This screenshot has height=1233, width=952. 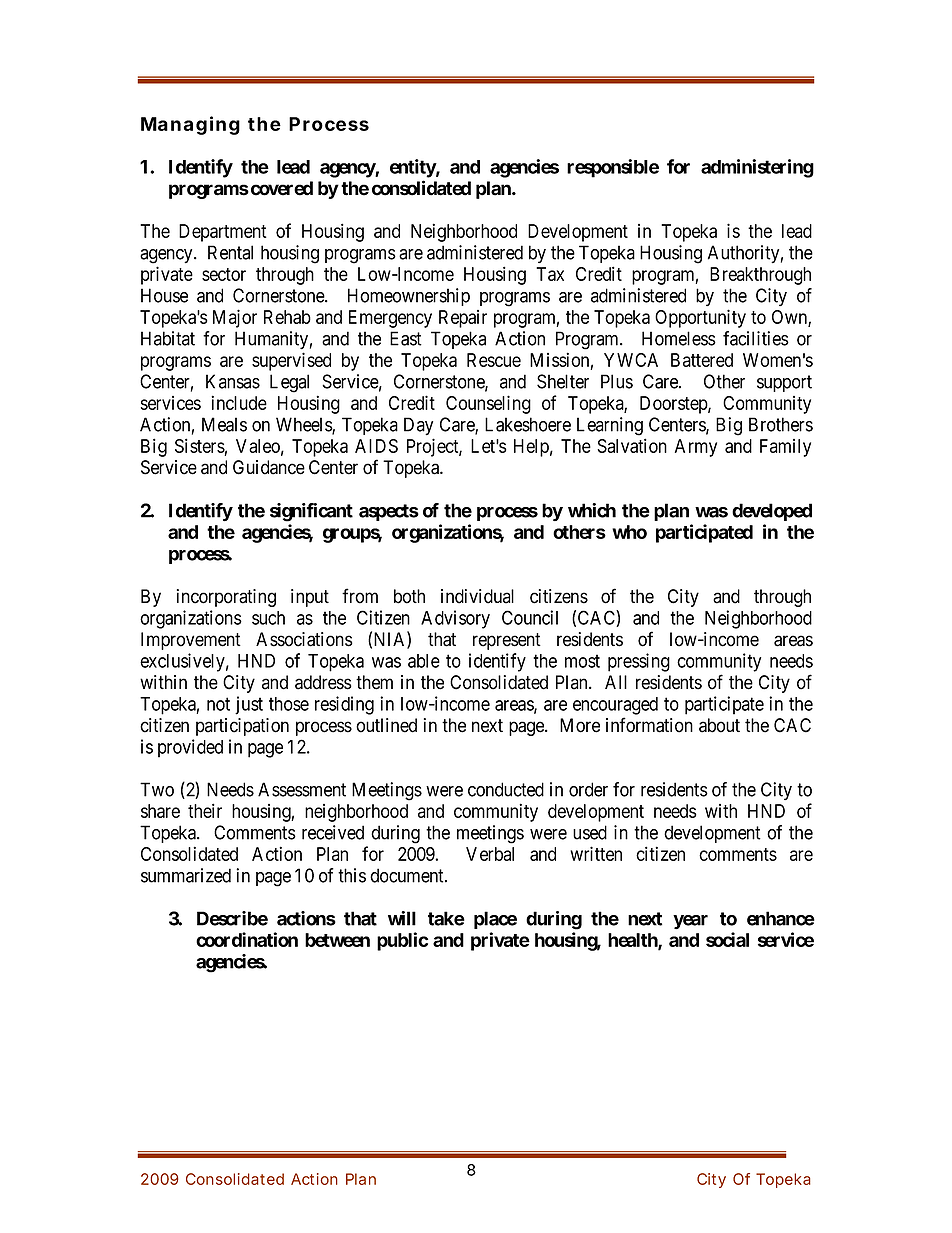 What do you see at coordinates (455, 619) in the screenshot?
I see `Advisory` at bounding box center [455, 619].
